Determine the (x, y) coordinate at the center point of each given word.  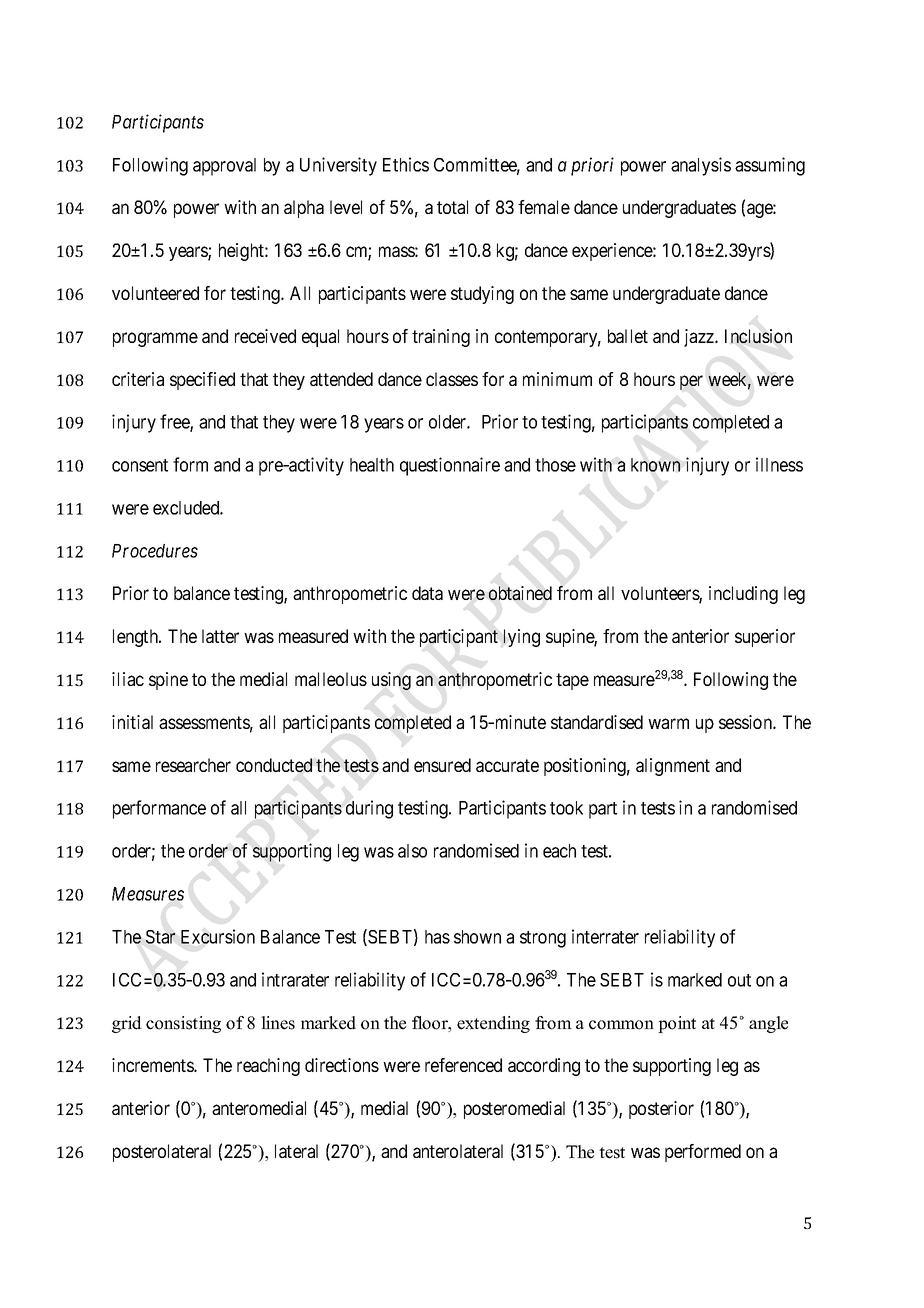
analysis (701, 166)
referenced (463, 1065)
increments (153, 1065)
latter (220, 636)
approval (224, 167)
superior (765, 638)
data (427, 593)
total (452, 207)
